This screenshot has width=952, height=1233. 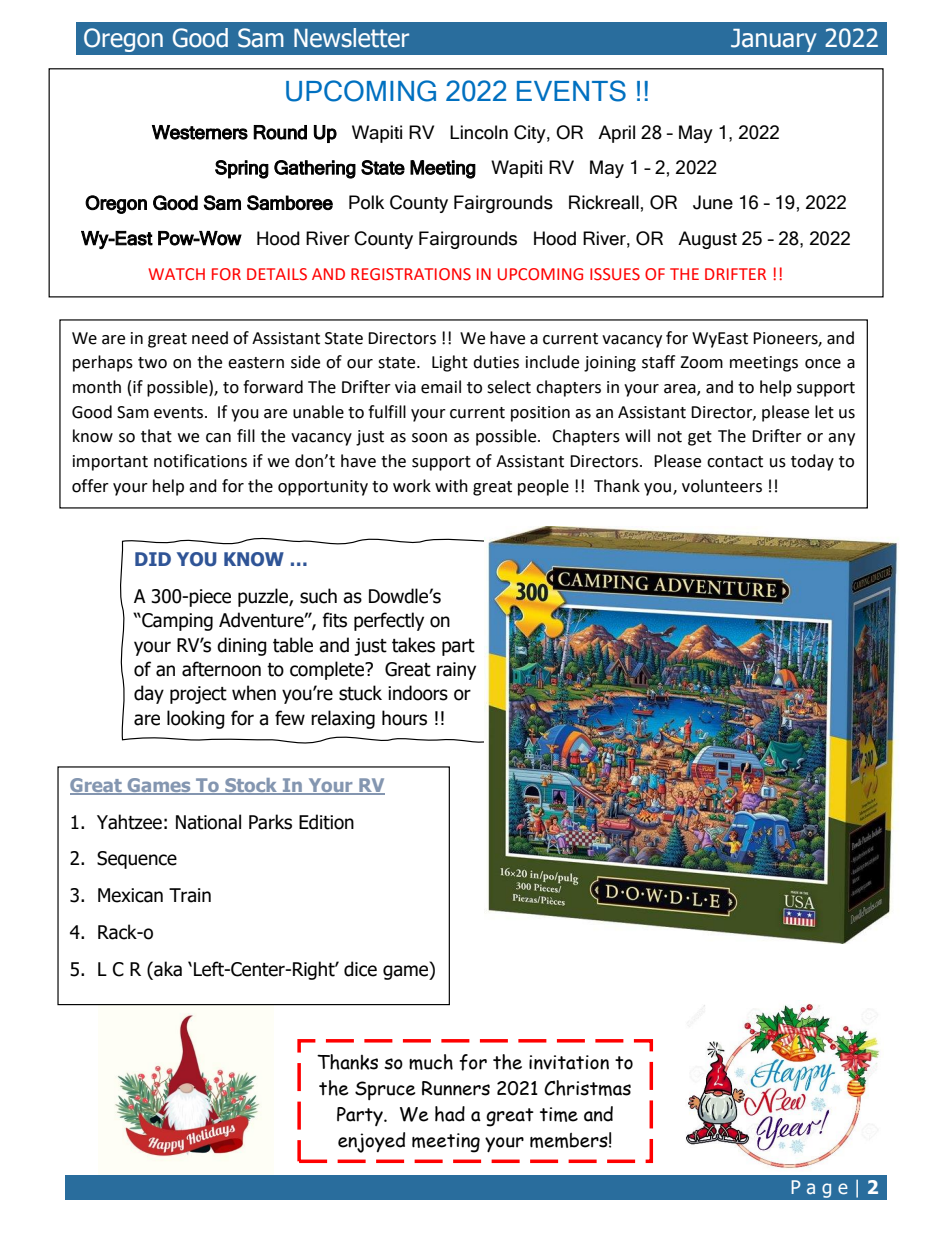 I want to click on Christmas, so click(x=587, y=1088).
